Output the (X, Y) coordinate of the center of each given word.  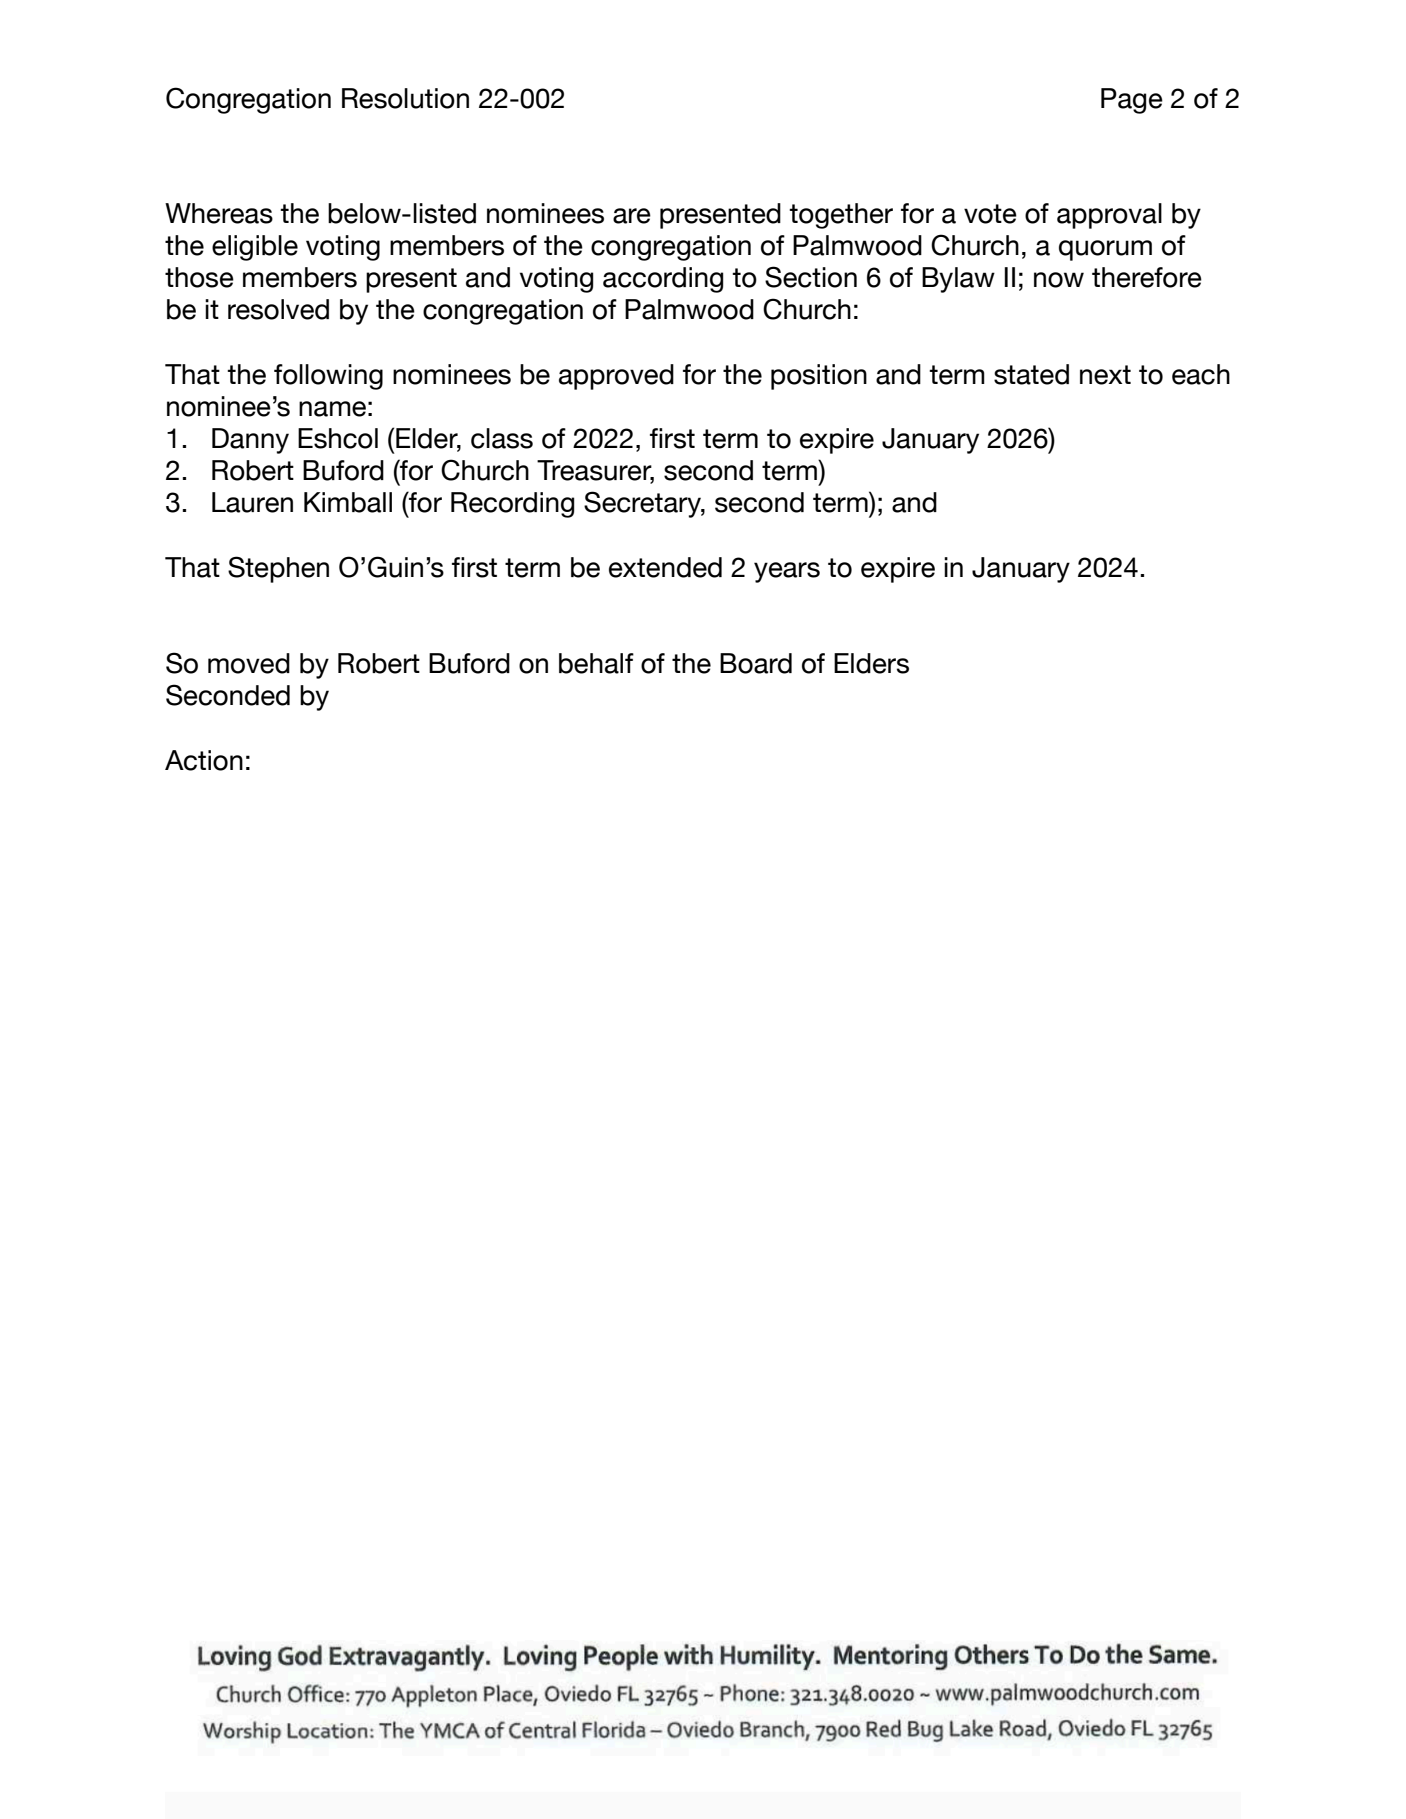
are (632, 216)
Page (1132, 101)
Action (204, 760)
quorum (1105, 250)
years (787, 572)
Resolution (405, 98)
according (663, 280)
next (1105, 375)
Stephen (278, 569)
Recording (512, 505)
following (328, 377)
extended (665, 567)
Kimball (348, 502)
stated (1031, 374)
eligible (255, 248)
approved (616, 377)
